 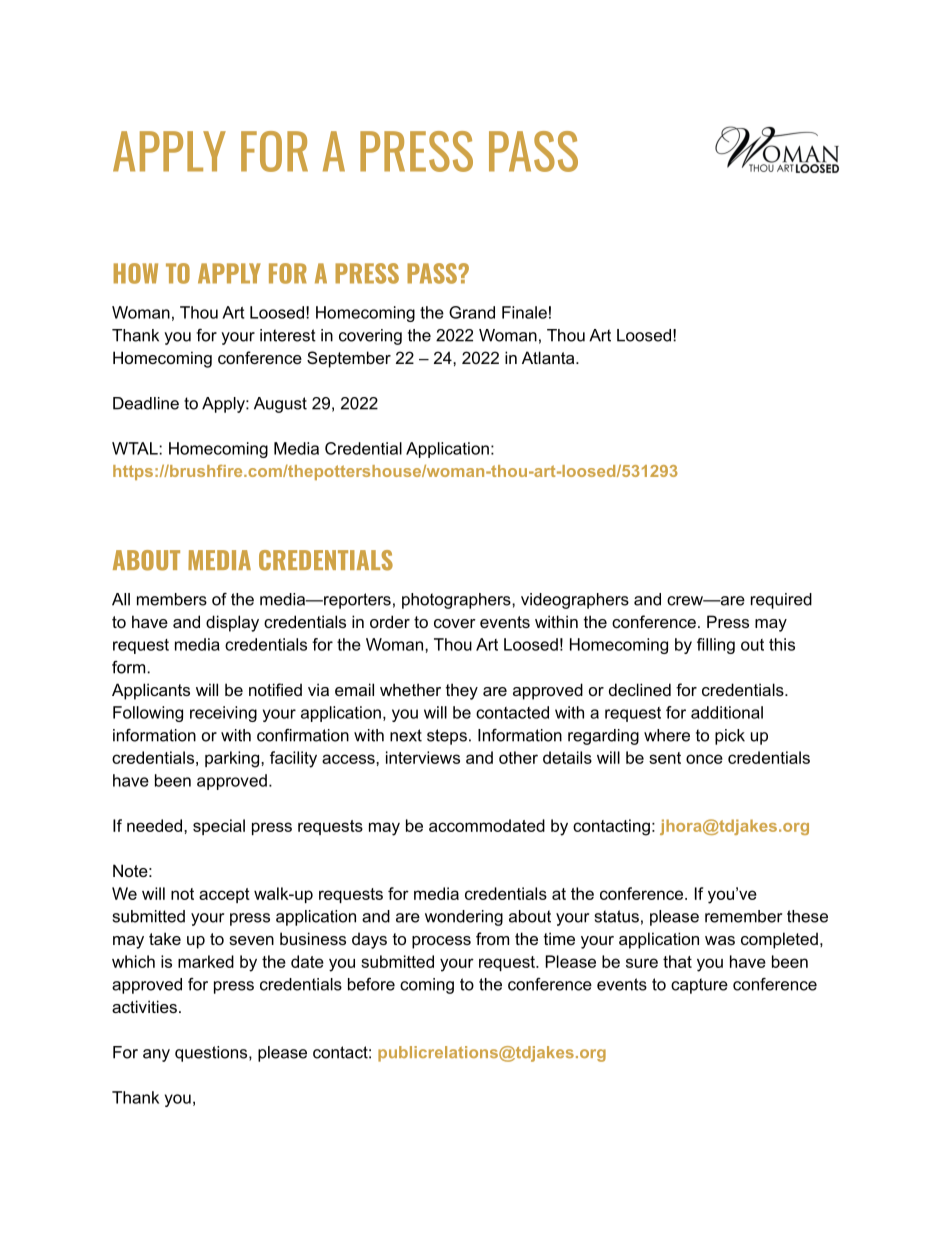 What do you see at coordinates (212, 1054) in the image?
I see `questions` at bounding box center [212, 1054].
